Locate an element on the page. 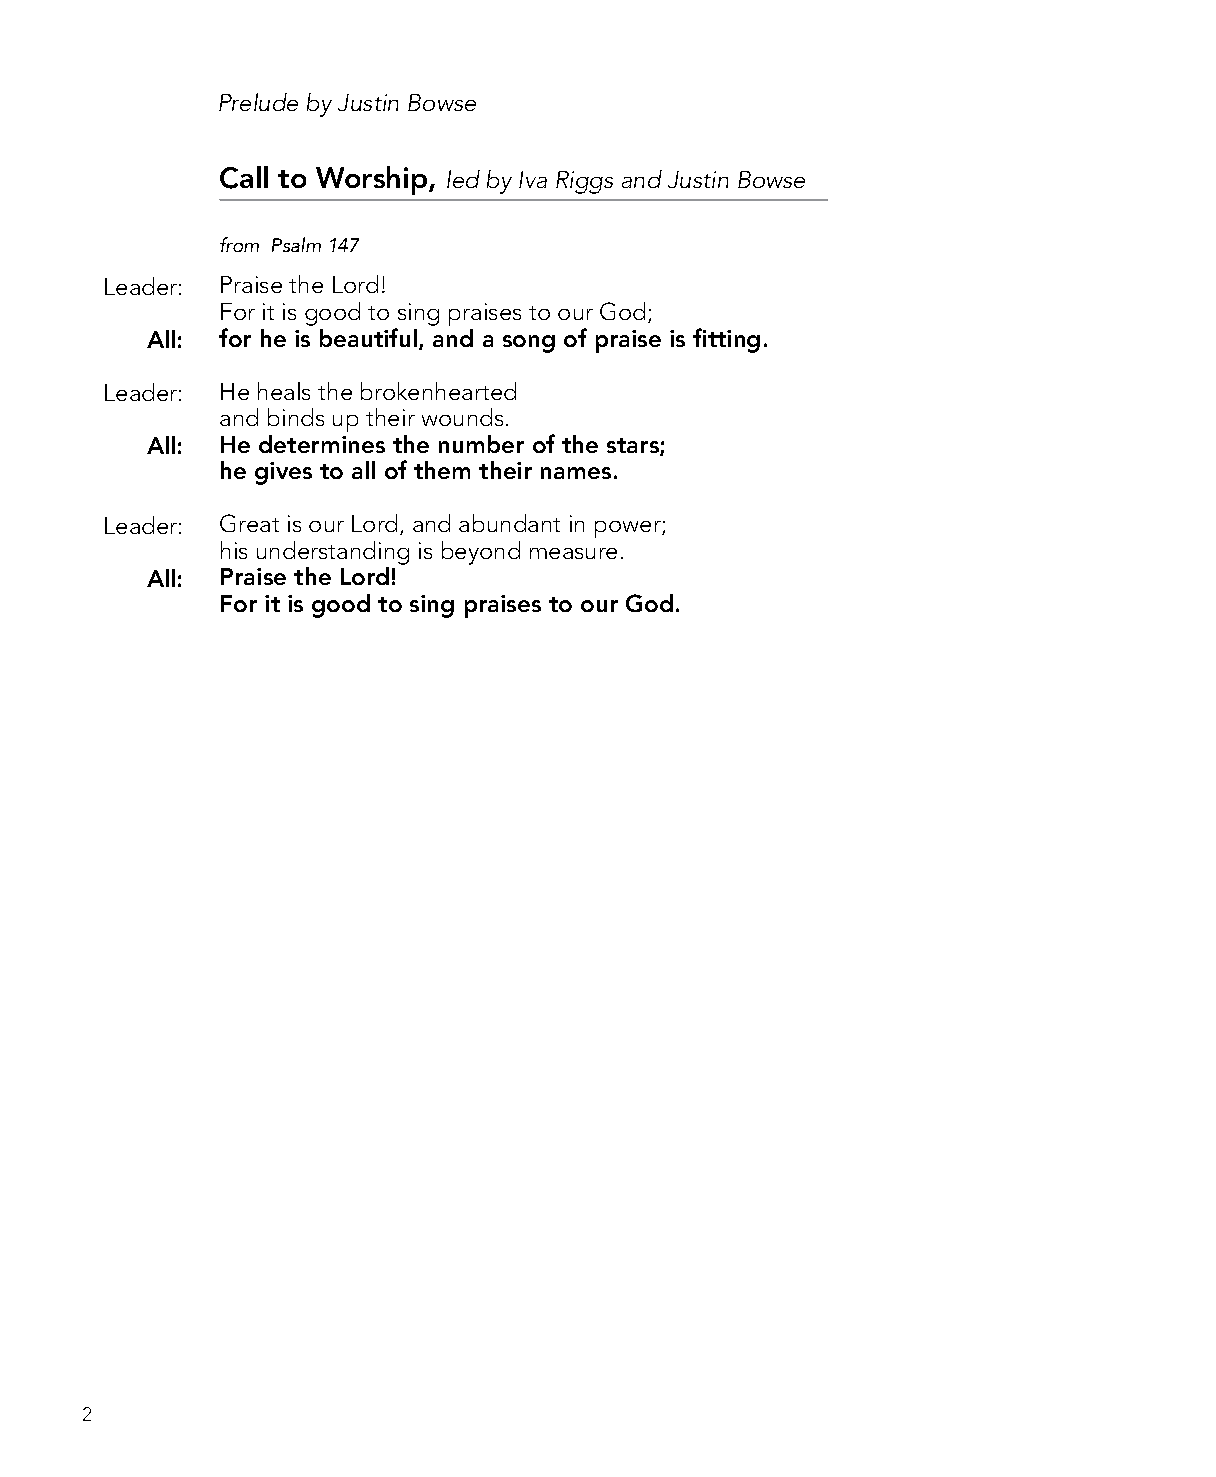 This document has width=1216, height=1477. understanding is located at coordinates (333, 554).
